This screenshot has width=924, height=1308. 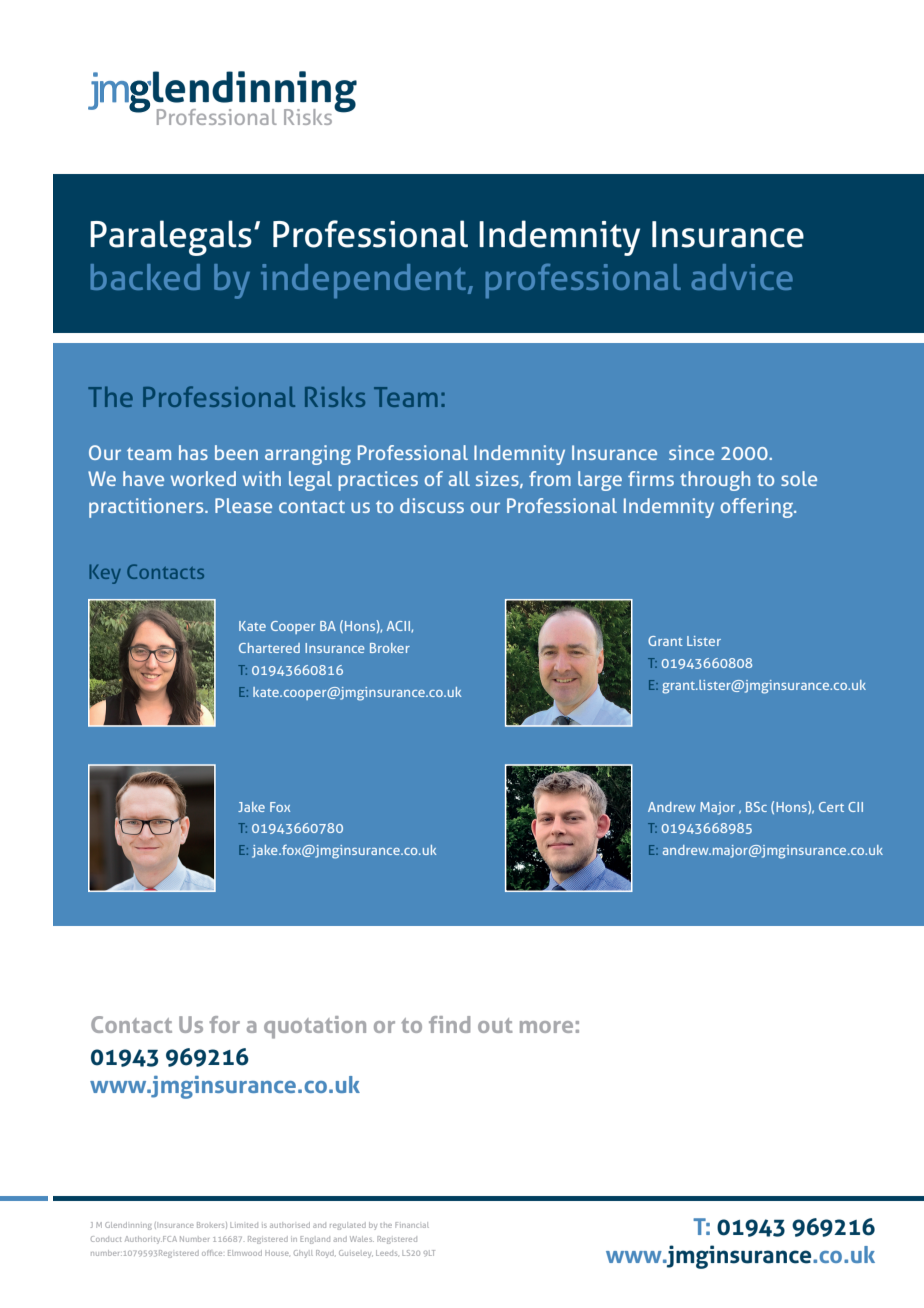 What do you see at coordinates (742, 277) in the screenshot?
I see `advice` at bounding box center [742, 277].
